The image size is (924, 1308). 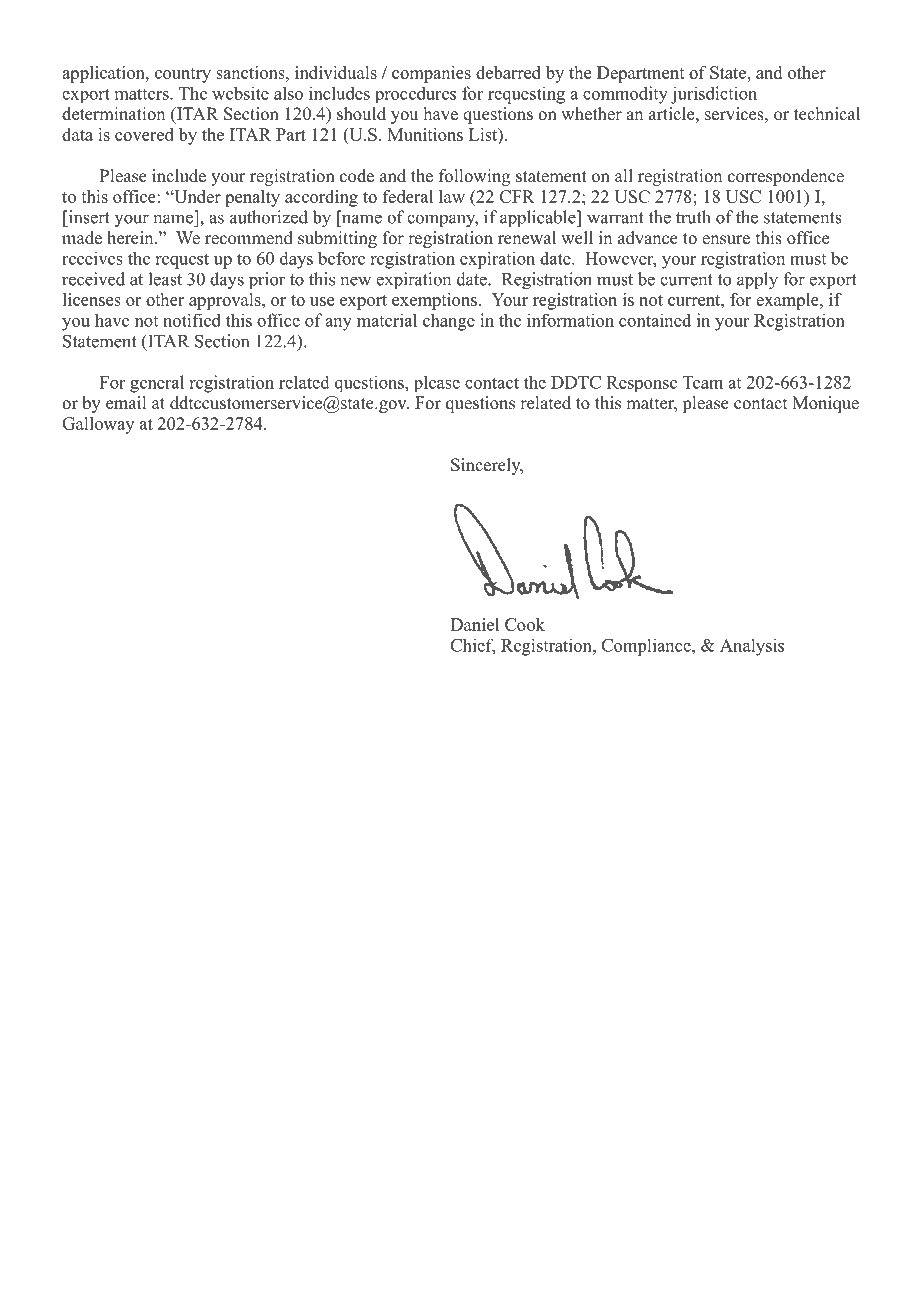 I want to click on Team, so click(x=703, y=382).
